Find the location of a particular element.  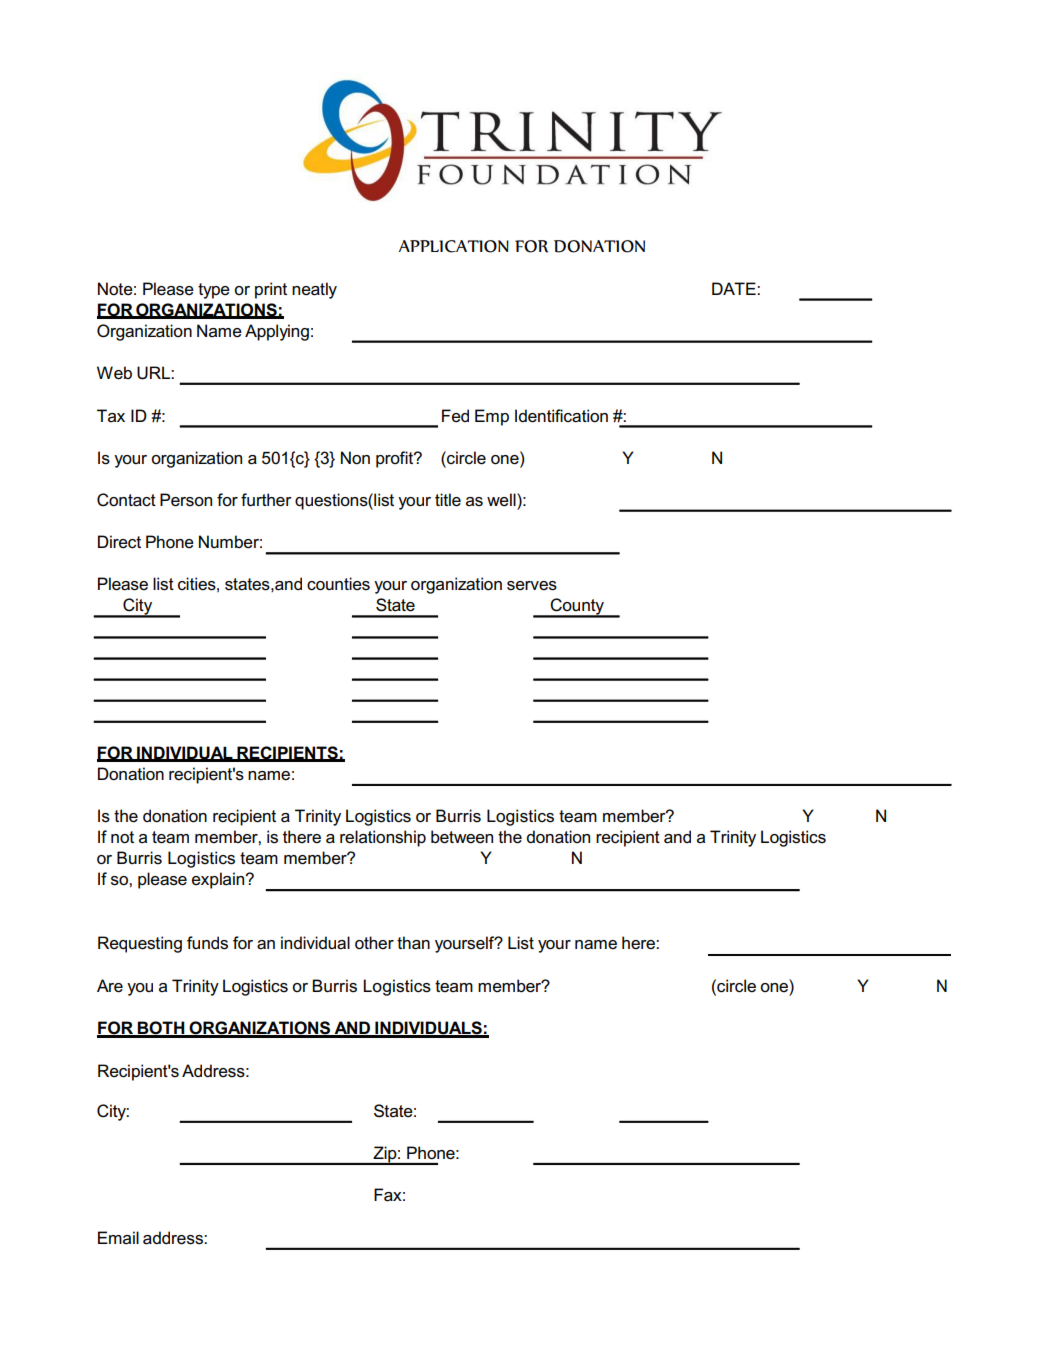

APPLICATION is located at coordinates (454, 246).
